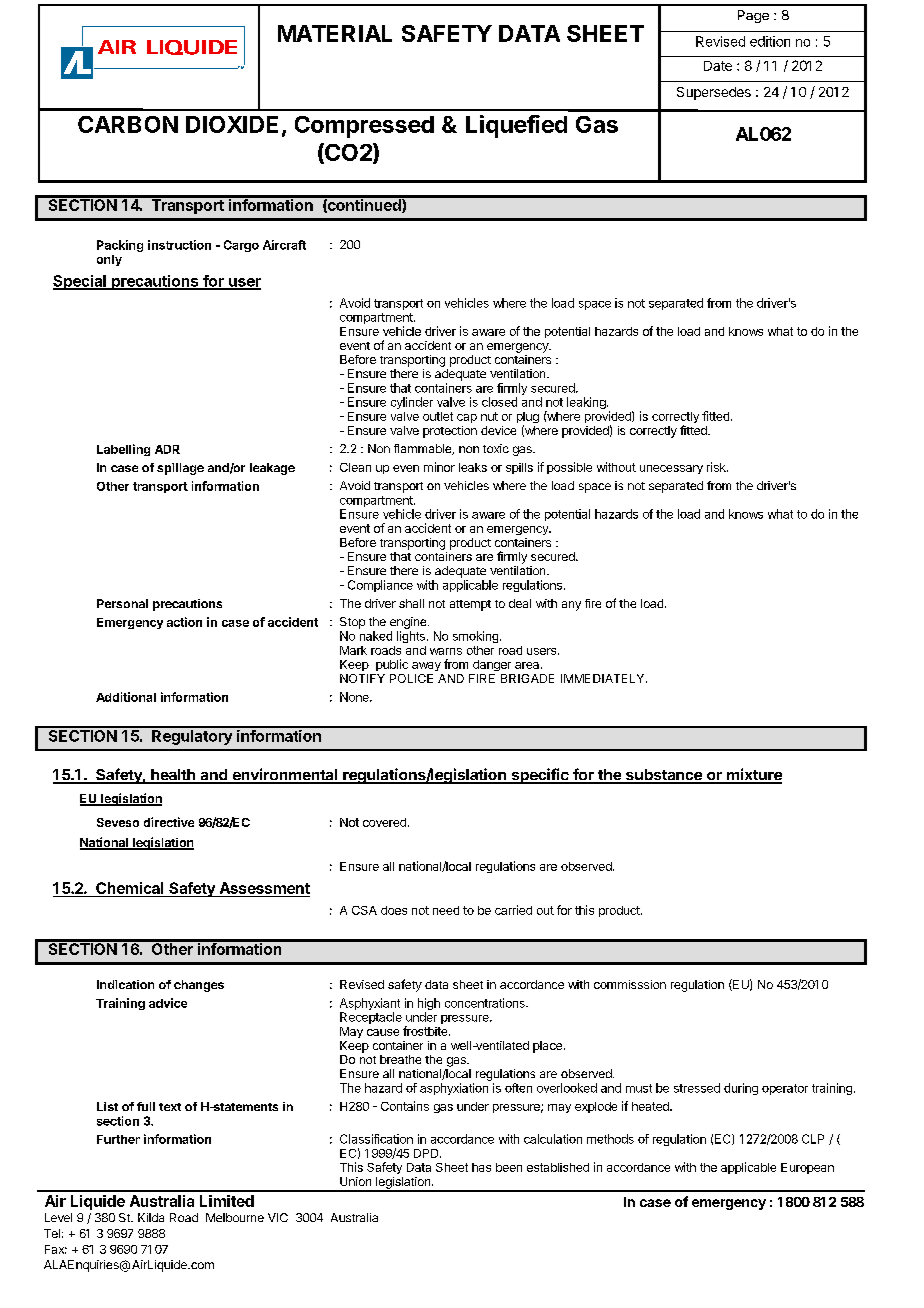  I want to click on Chemical, so click(130, 889).
